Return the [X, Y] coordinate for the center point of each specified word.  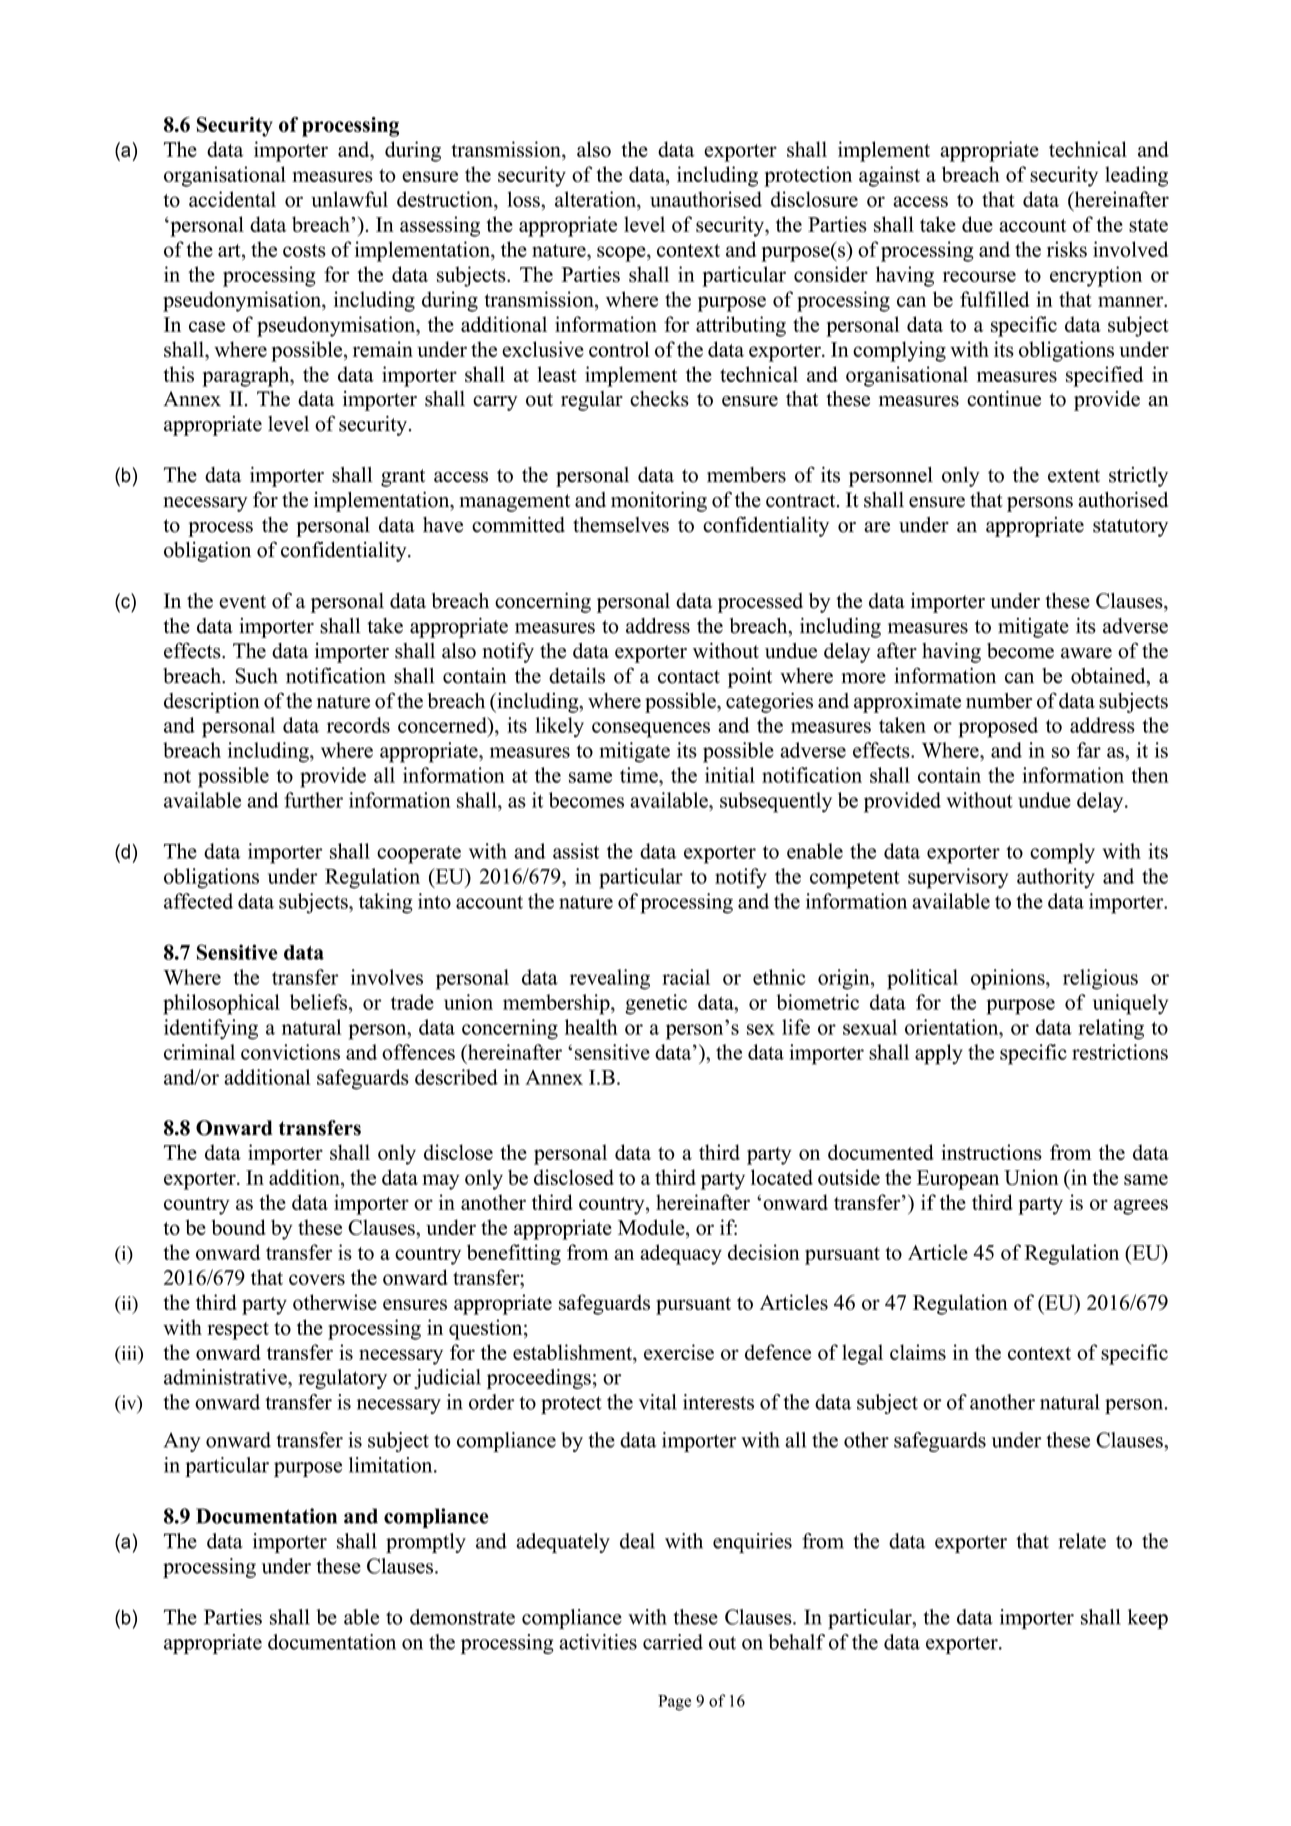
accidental [232, 199]
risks [1067, 249]
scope [622, 254]
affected [198, 901]
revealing [610, 979]
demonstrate [462, 1617]
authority [1056, 878]
